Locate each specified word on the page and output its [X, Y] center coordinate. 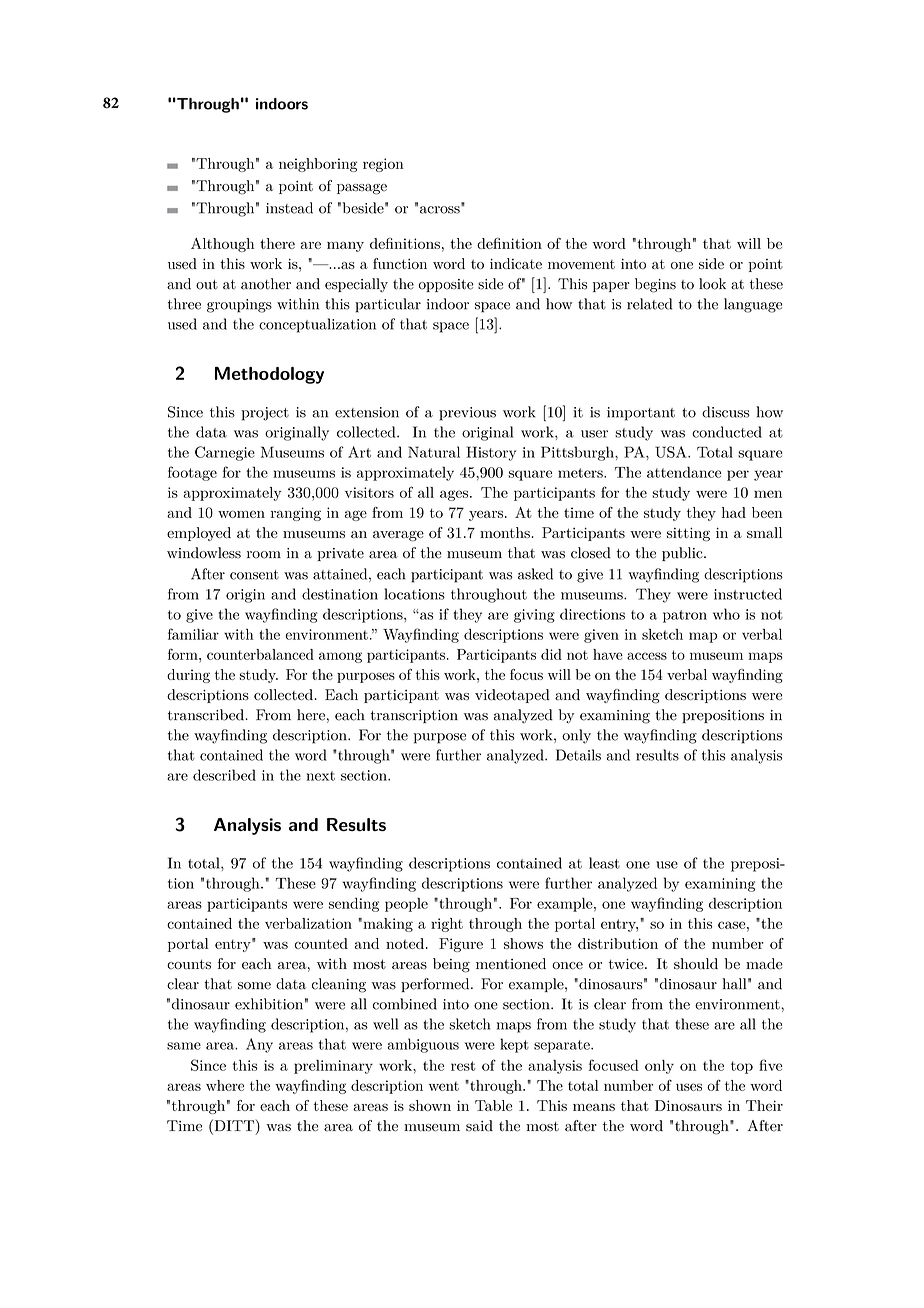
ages [455, 495]
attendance [684, 472]
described [224, 775]
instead [289, 208]
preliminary [333, 1067]
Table [493, 1105]
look [712, 284]
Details [578, 755]
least [604, 863]
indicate [516, 263]
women [241, 514]
